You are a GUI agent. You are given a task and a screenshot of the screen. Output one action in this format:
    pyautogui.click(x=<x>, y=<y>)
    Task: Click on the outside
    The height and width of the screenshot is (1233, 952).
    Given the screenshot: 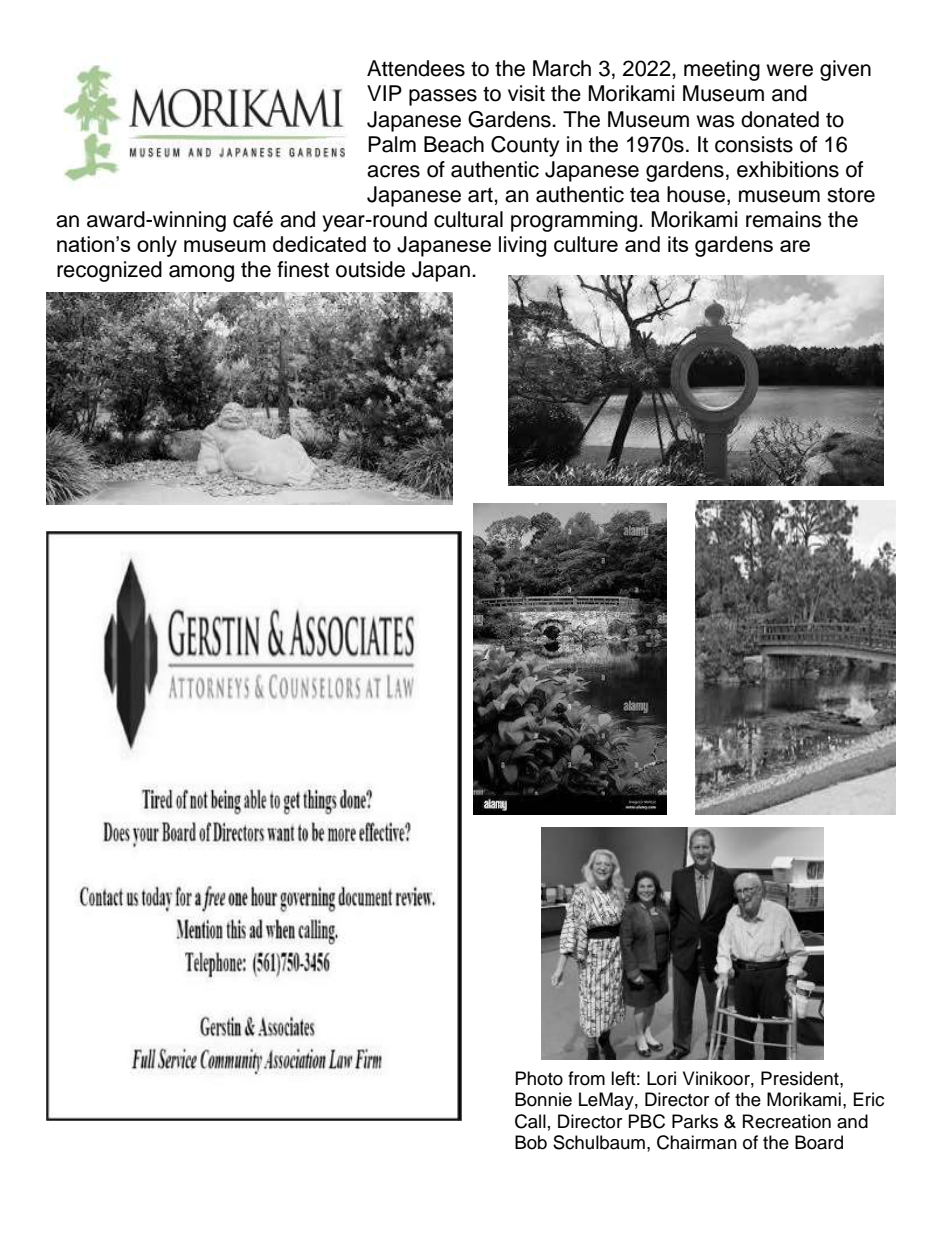 What is the action you would take?
    pyautogui.click(x=370, y=269)
